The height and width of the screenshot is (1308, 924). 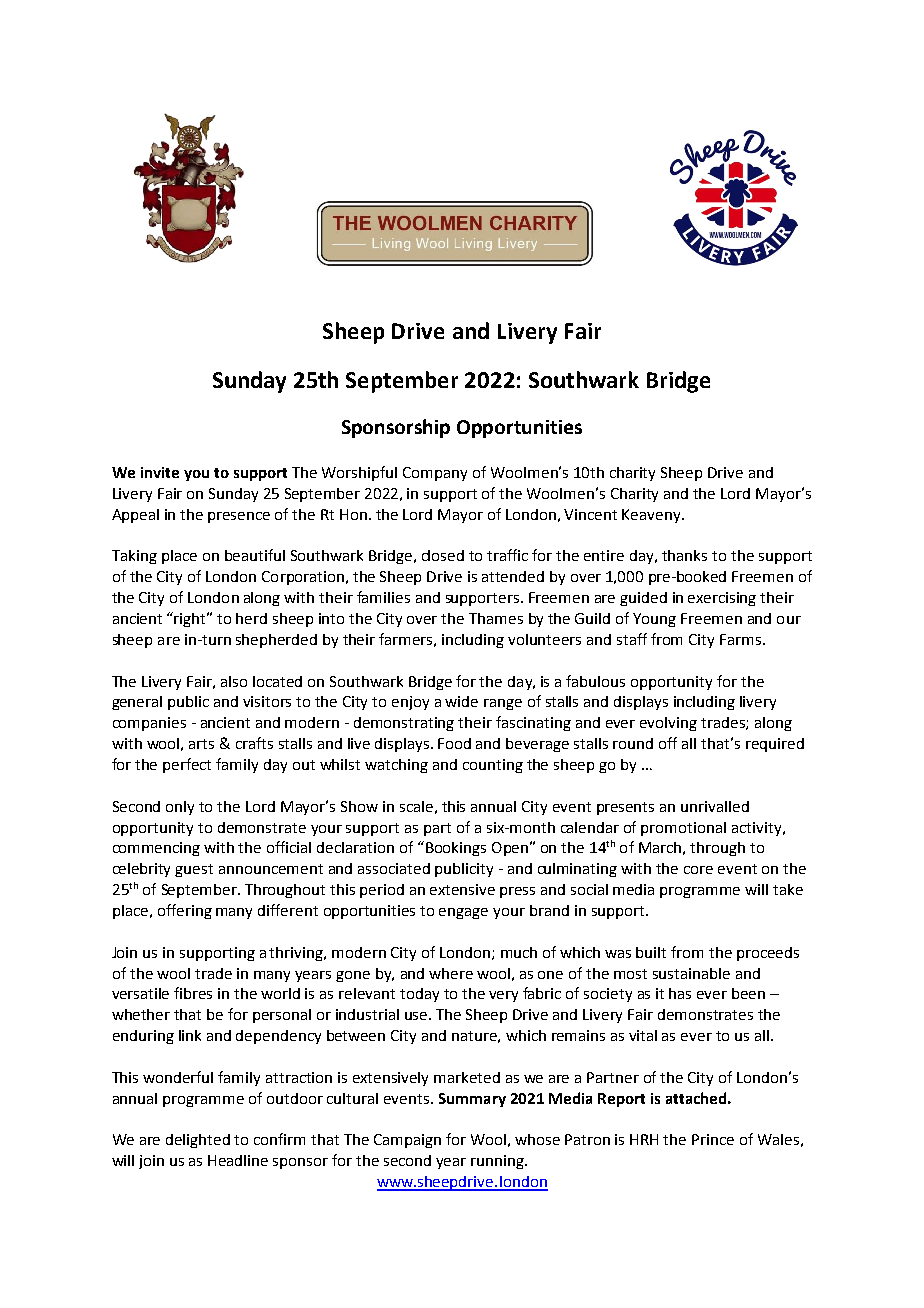 I want to click on evolving, so click(x=668, y=724).
